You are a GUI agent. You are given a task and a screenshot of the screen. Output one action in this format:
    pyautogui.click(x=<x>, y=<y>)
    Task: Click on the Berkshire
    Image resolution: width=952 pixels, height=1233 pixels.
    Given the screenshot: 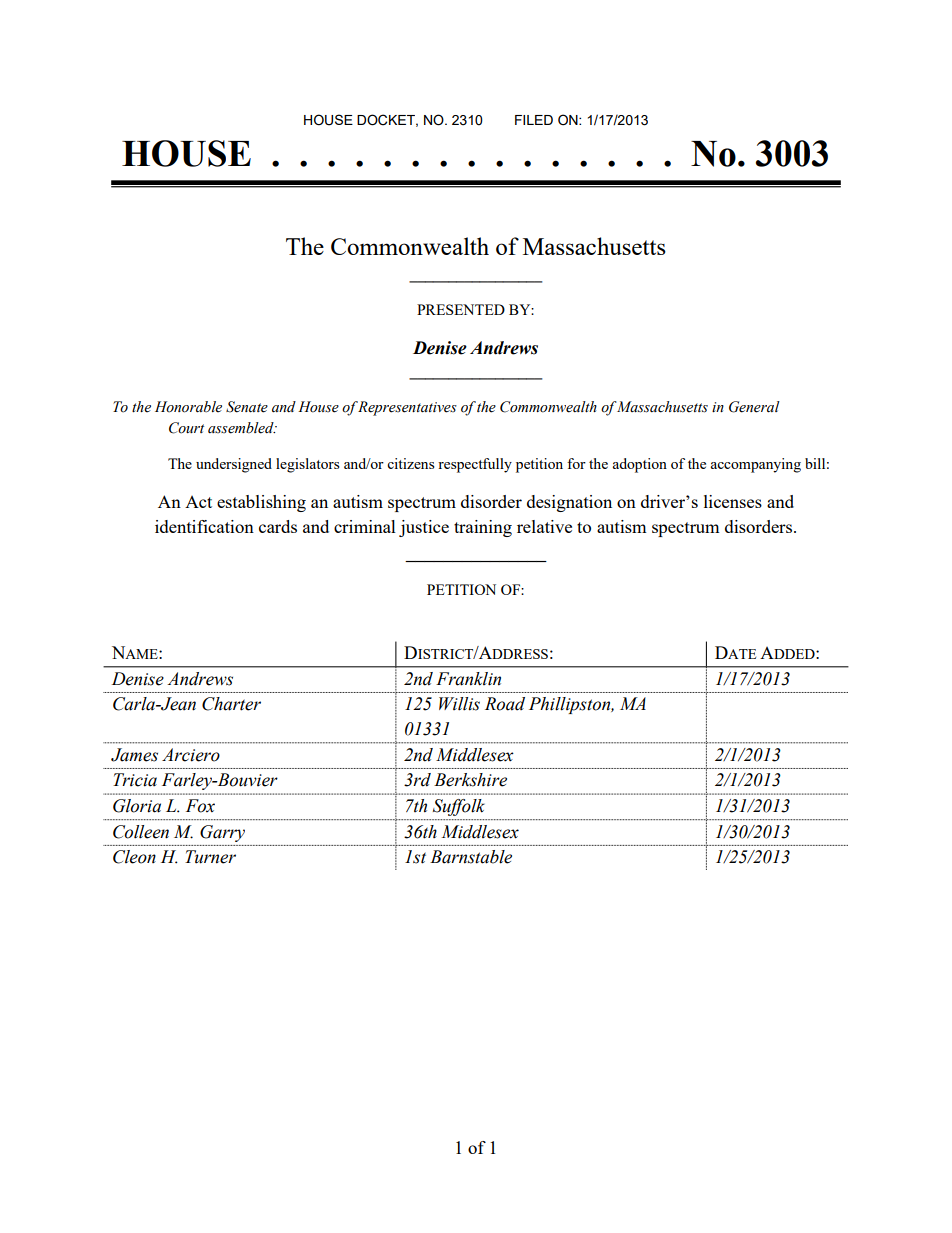 What is the action you would take?
    pyautogui.click(x=470, y=780)
